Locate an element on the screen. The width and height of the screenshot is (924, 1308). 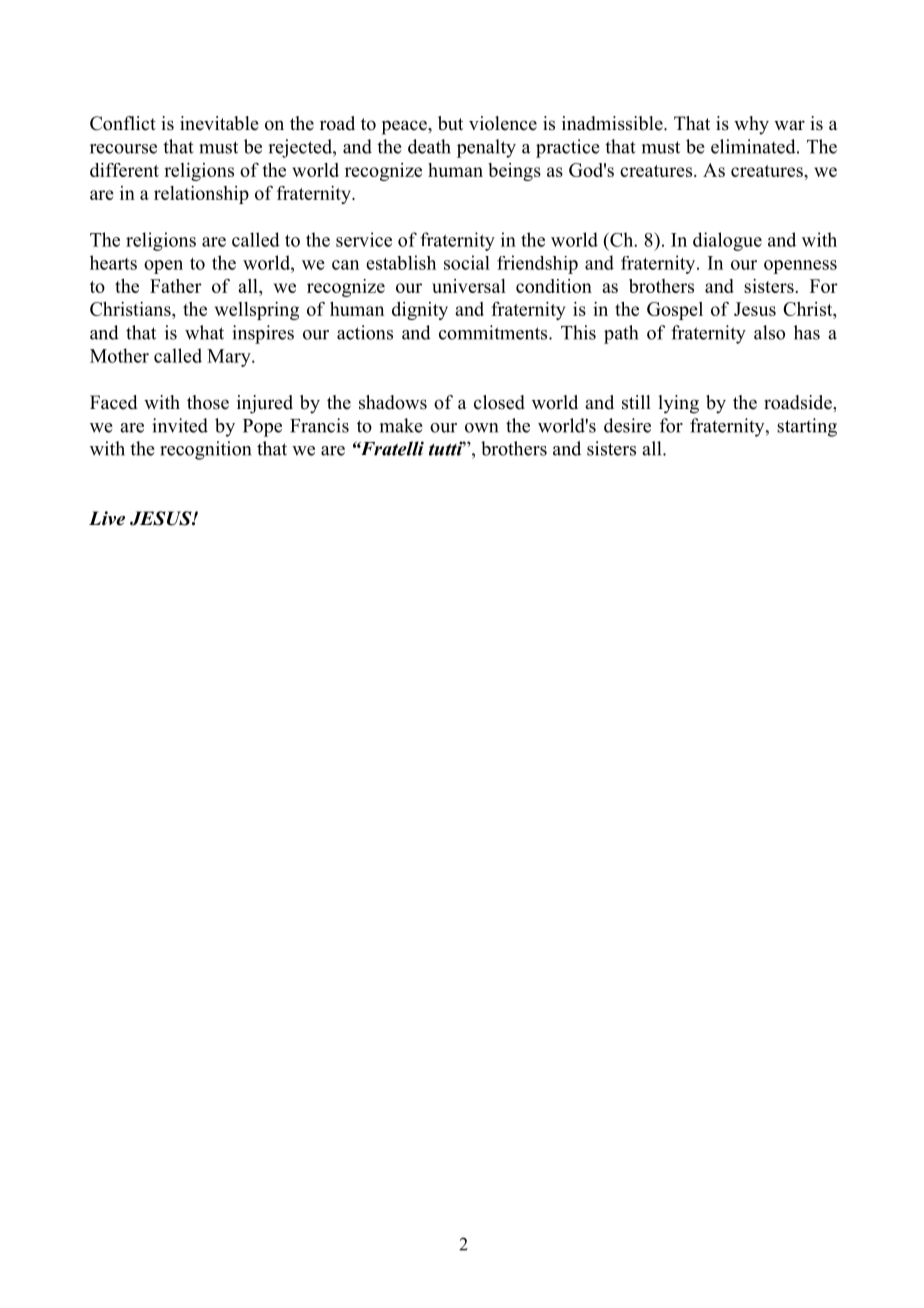
own is located at coordinates (481, 428).
